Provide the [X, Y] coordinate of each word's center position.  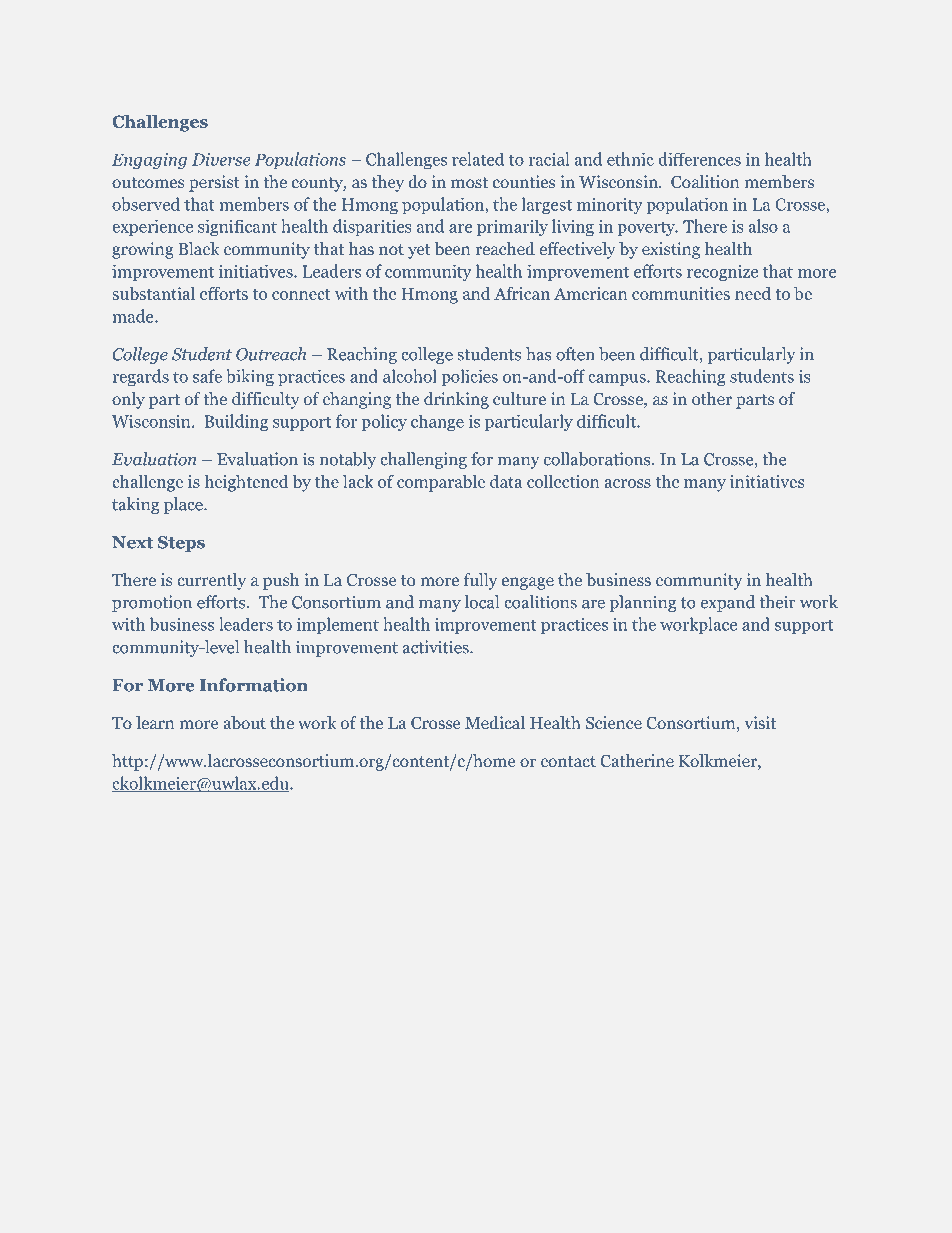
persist [214, 183]
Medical [495, 722]
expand [728, 603]
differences [699, 159]
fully [480, 581]
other [712, 398]
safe [207, 376]
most [469, 182]
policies [469, 377]
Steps [181, 544]
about [244, 722]
